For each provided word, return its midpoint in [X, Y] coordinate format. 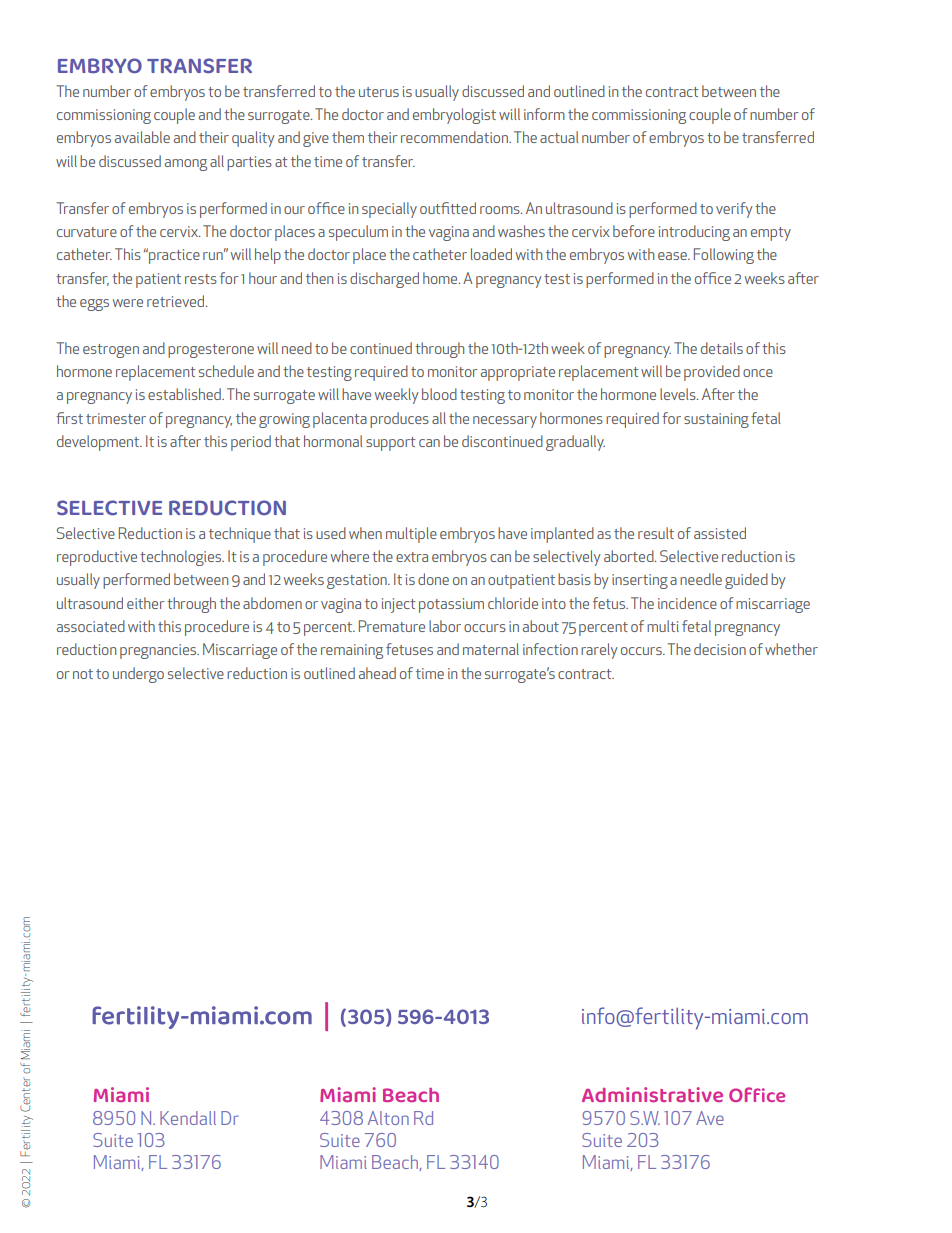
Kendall [188, 1118]
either [146, 603]
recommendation [455, 137]
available [142, 137]
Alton [388, 1118]
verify [734, 210]
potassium [451, 605]
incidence [687, 603]
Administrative [652, 1094]
